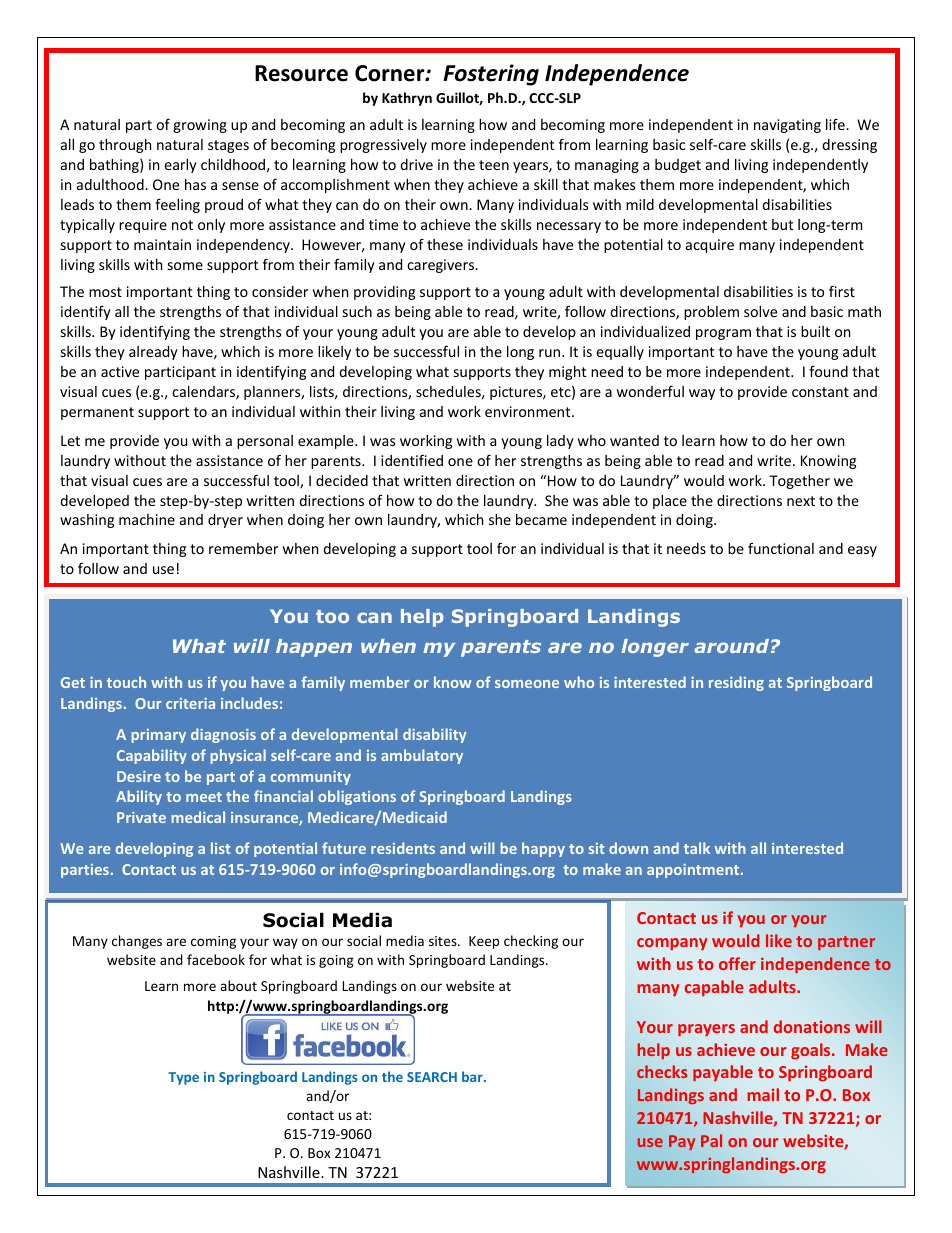  Describe the element at coordinates (184, 1078) in the image. I see `Type` at that location.
